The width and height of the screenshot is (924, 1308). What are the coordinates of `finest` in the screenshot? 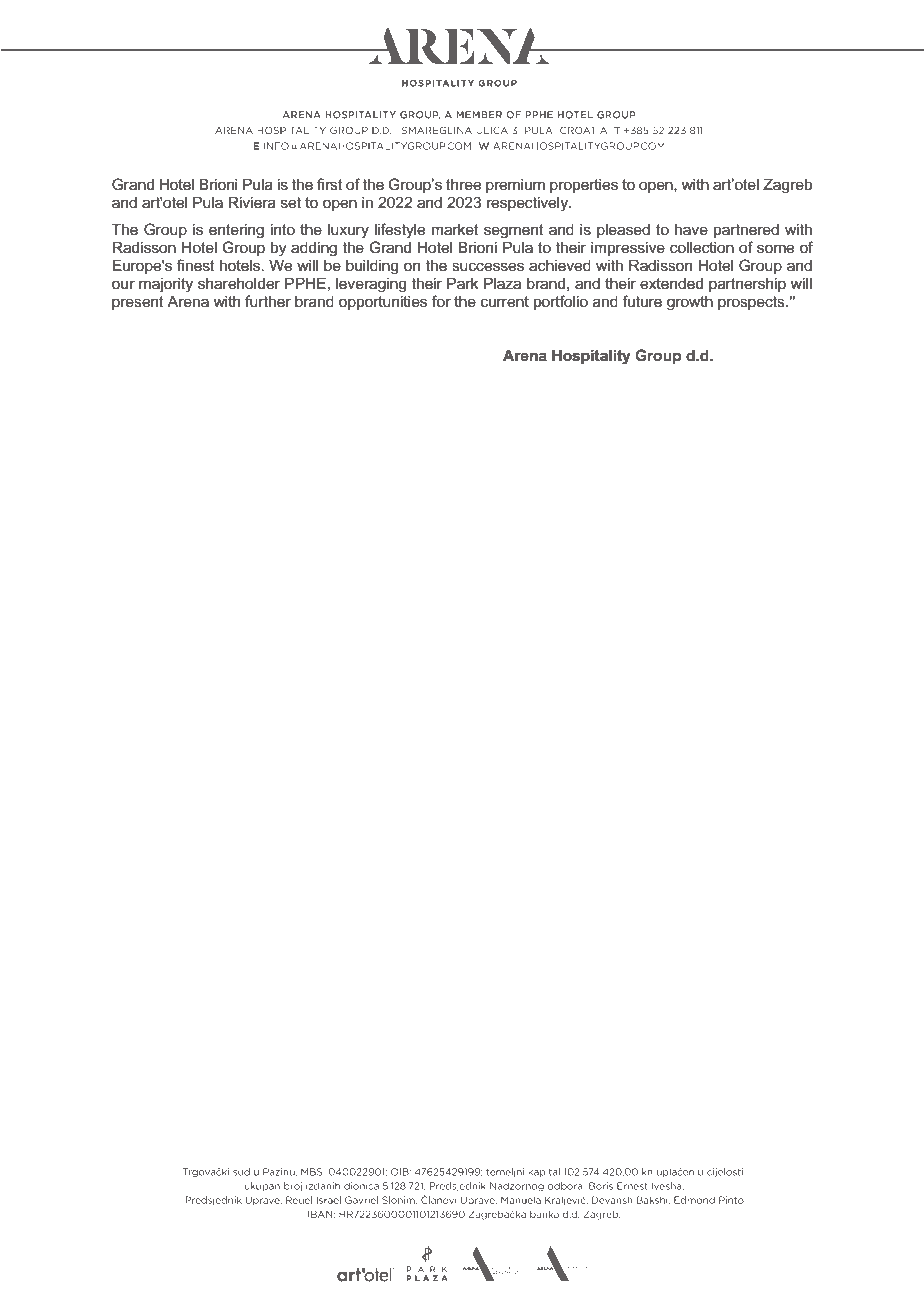 It's located at (196, 265).
